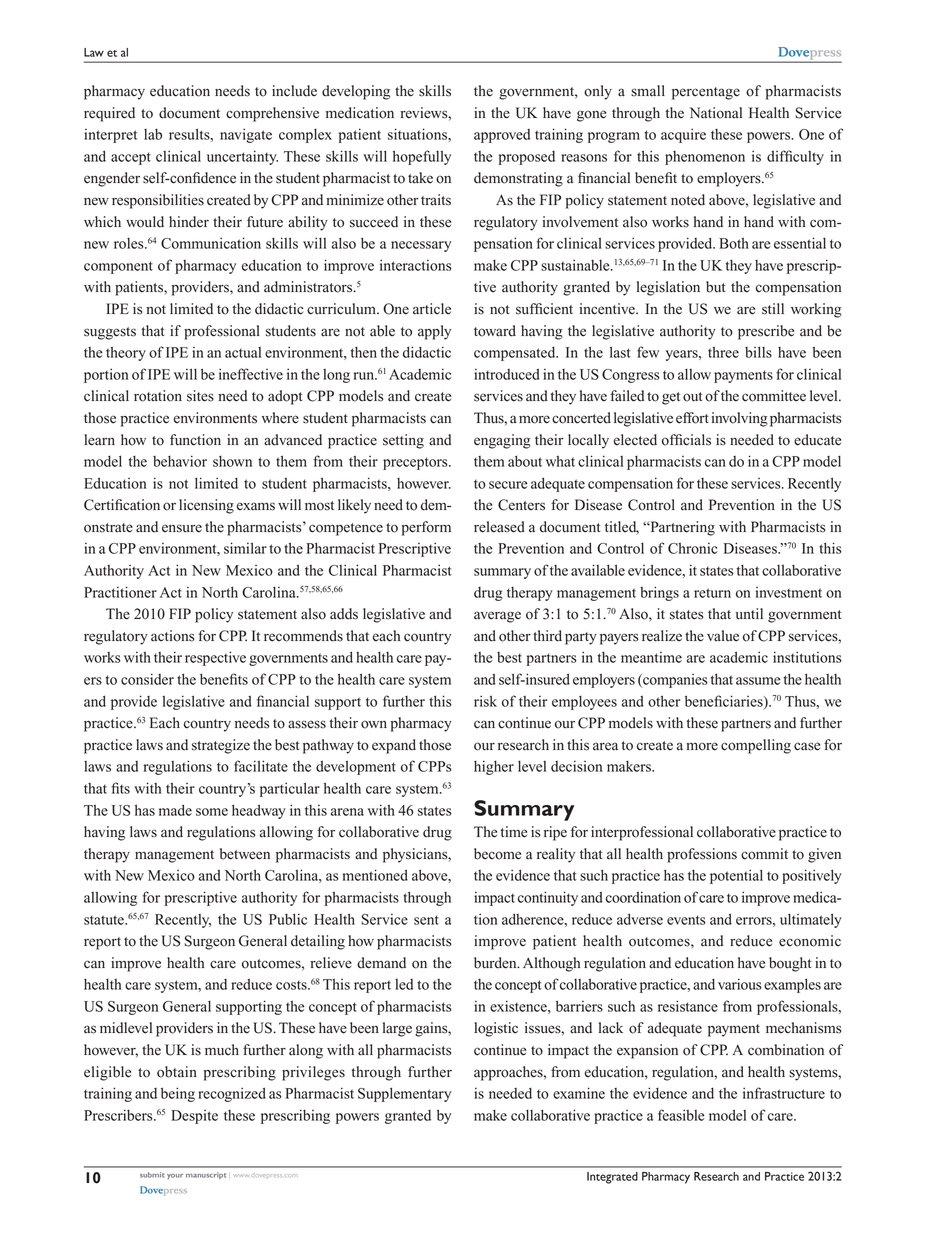  Describe the element at coordinates (404, 1094) in the screenshot. I see `Supplementary` at that location.
